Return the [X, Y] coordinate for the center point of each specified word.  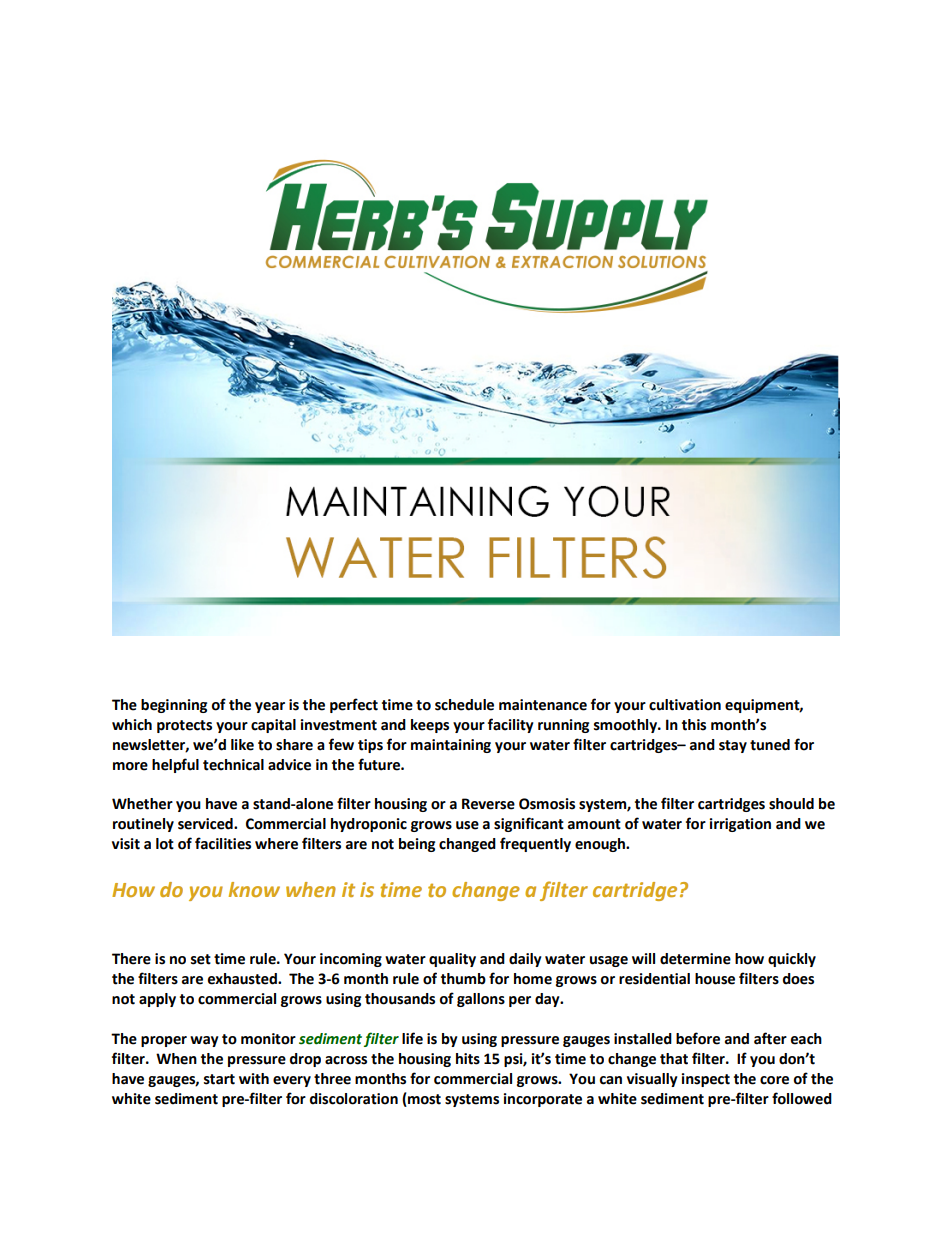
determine [695, 959]
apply [157, 1000]
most [423, 1100]
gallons [481, 1000]
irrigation [740, 825]
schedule [464, 705]
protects [184, 726]
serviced [206, 824]
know [254, 889]
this [694, 725]
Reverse [488, 804]
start [219, 1079]
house [715, 979]
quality [452, 960]
